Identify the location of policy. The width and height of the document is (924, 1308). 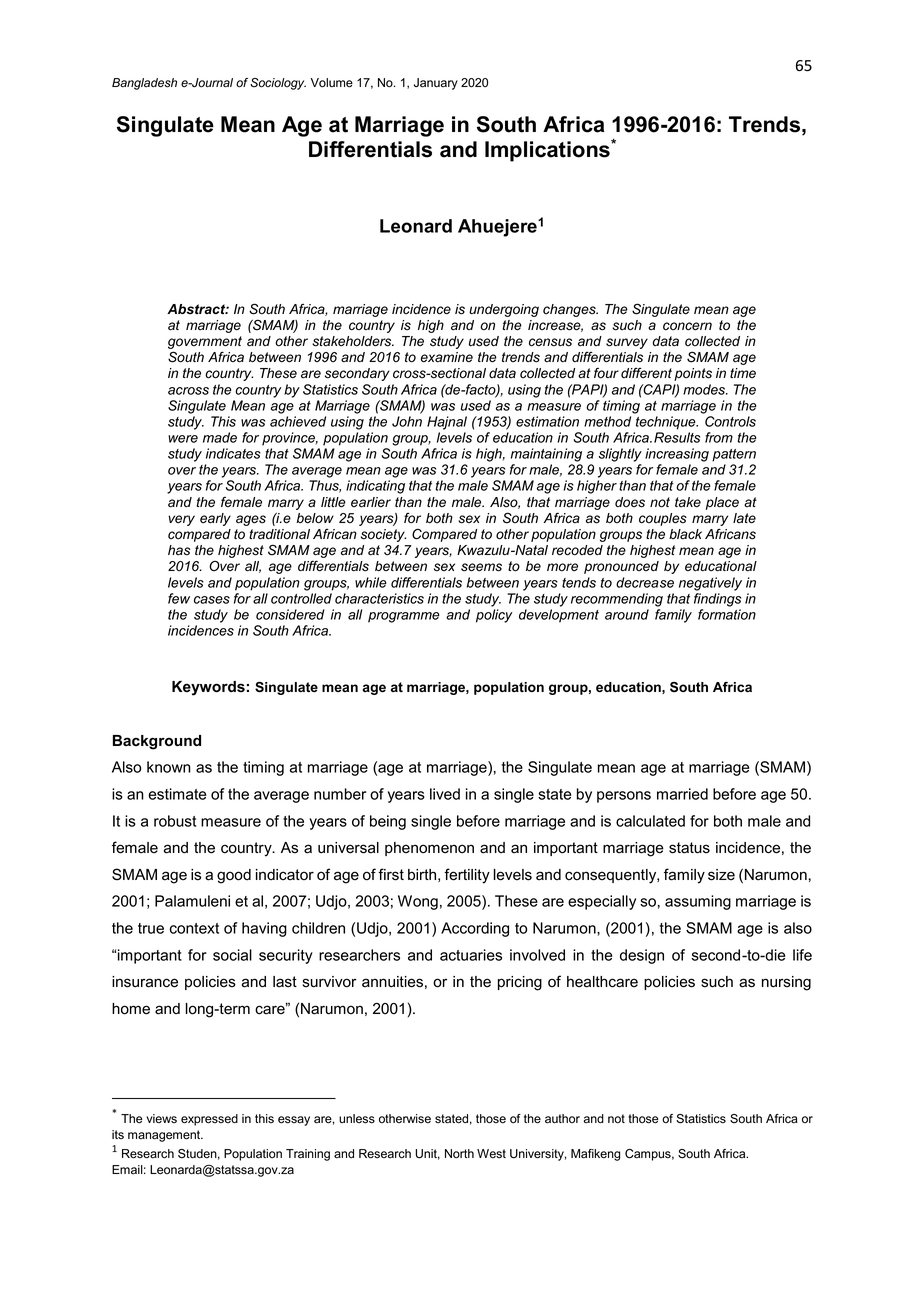
(494, 616).
